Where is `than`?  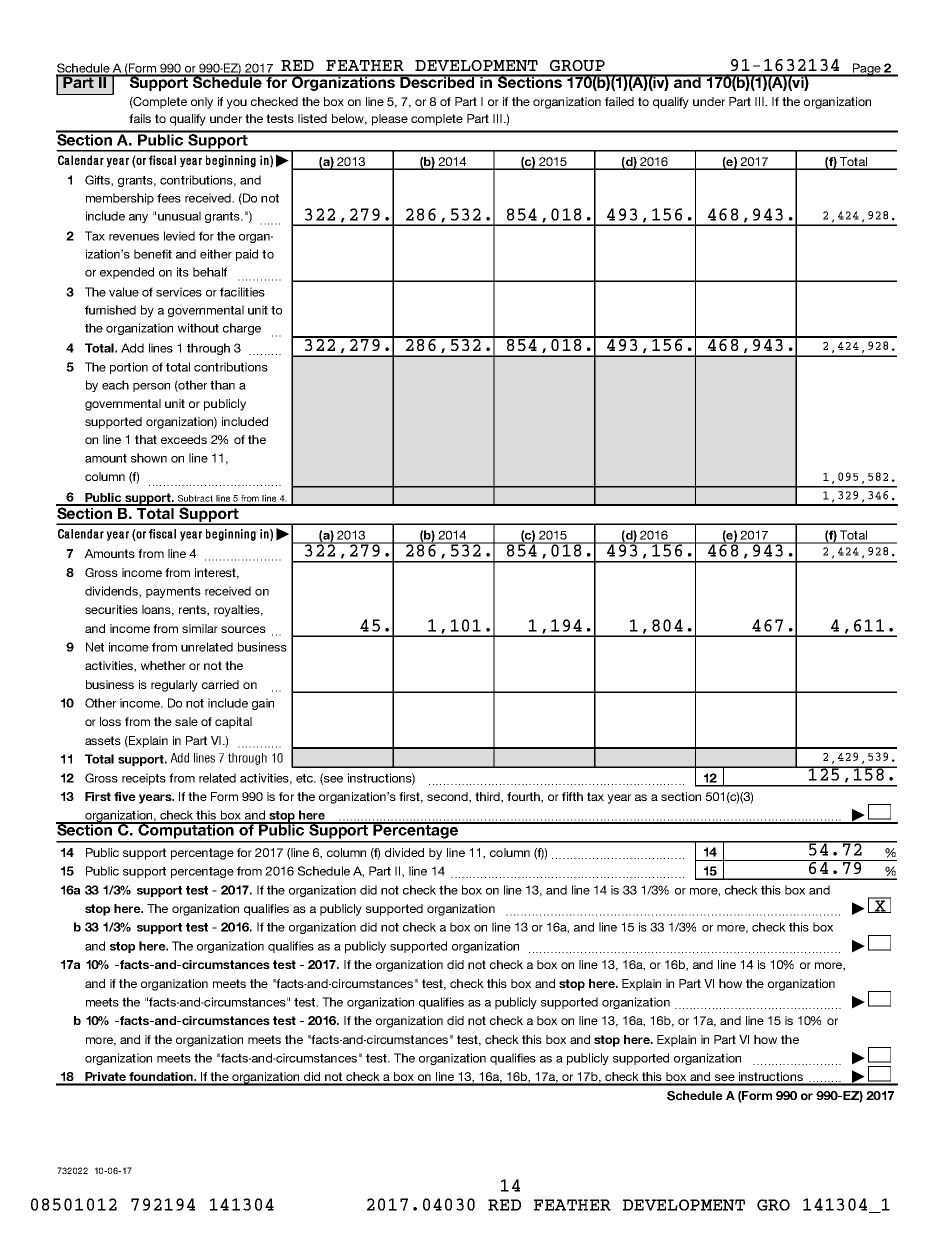
than is located at coordinates (222, 385).
